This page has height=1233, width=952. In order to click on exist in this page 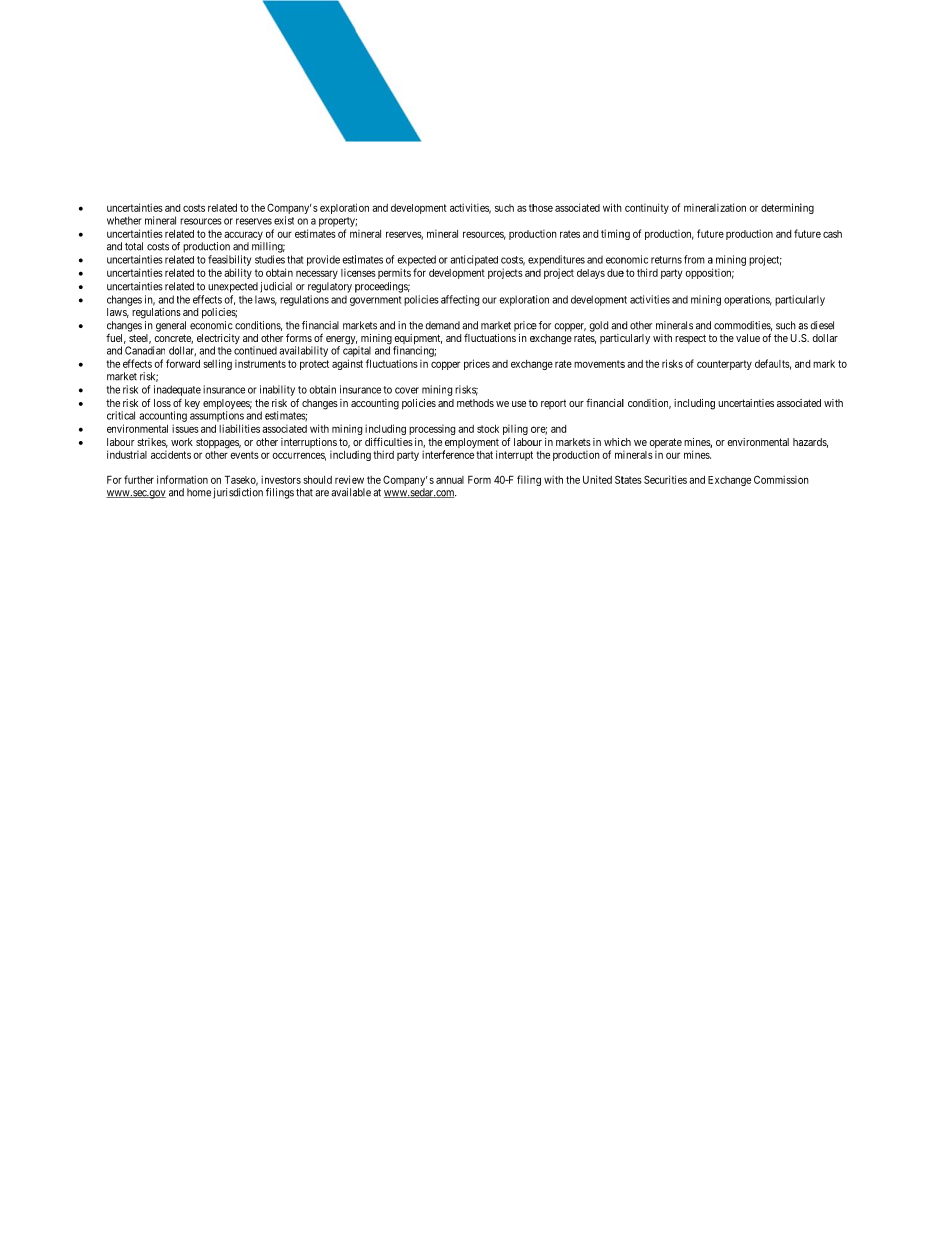, I will do `click(284, 220)`.
